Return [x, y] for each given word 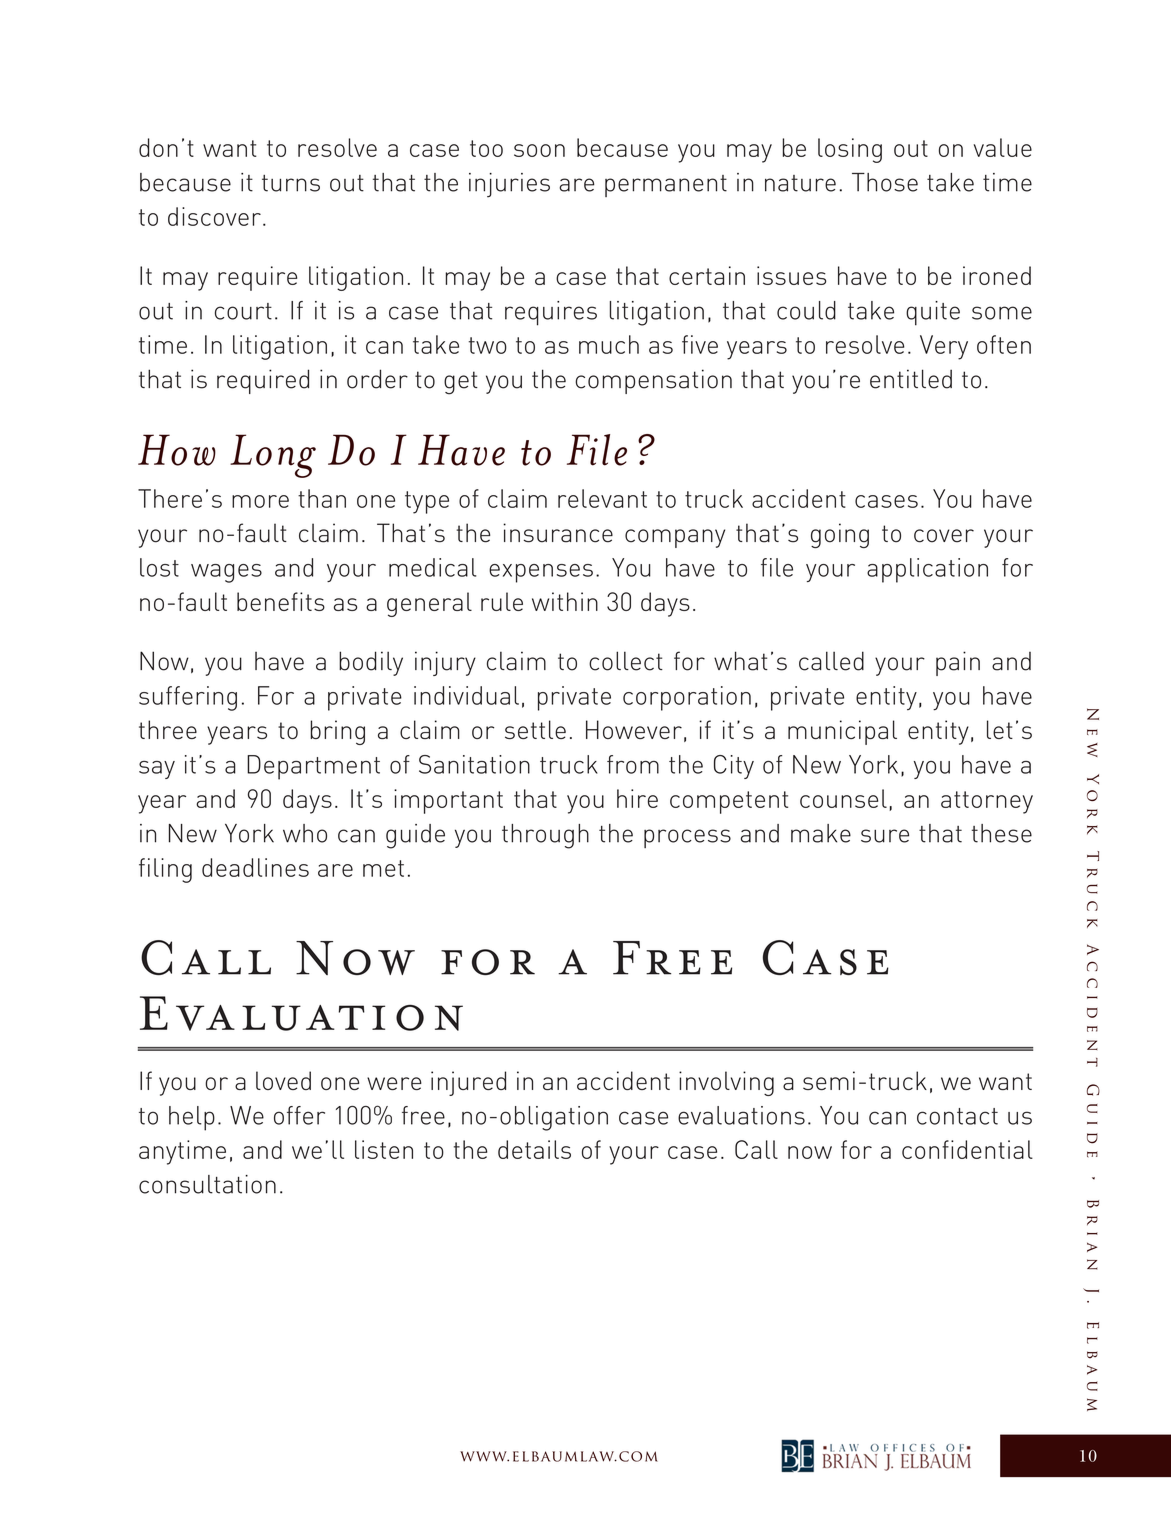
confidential [967, 1149]
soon [539, 150]
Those [885, 182]
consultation [207, 1184]
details [534, 1149]
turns [291, 183]
